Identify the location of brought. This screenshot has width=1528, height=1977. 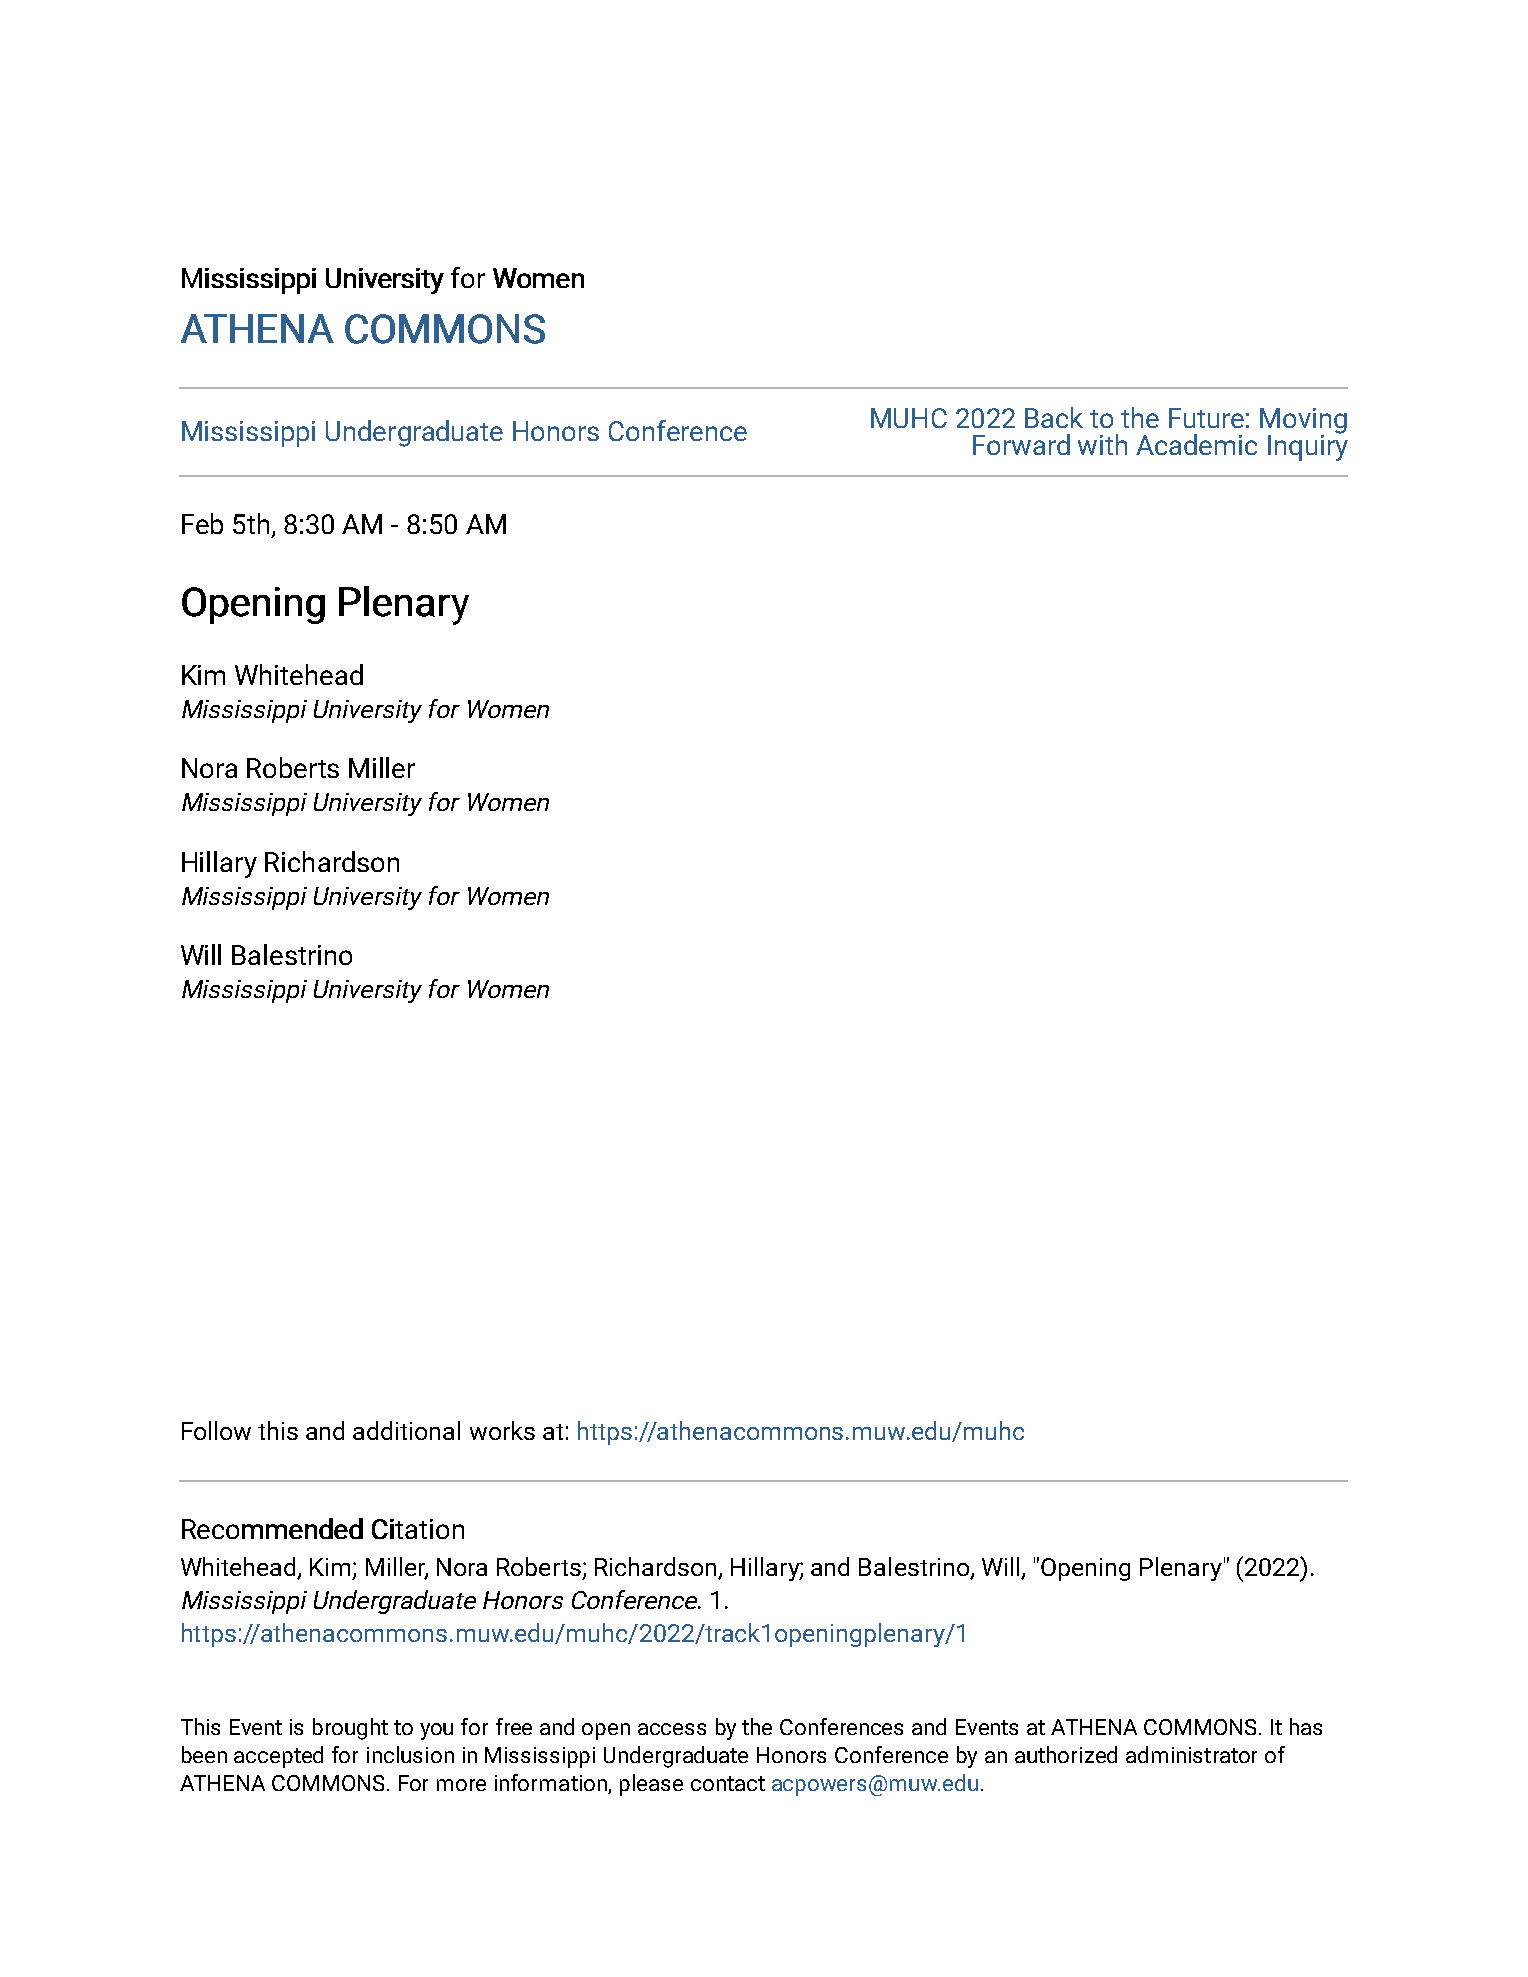
(350, 1729).
